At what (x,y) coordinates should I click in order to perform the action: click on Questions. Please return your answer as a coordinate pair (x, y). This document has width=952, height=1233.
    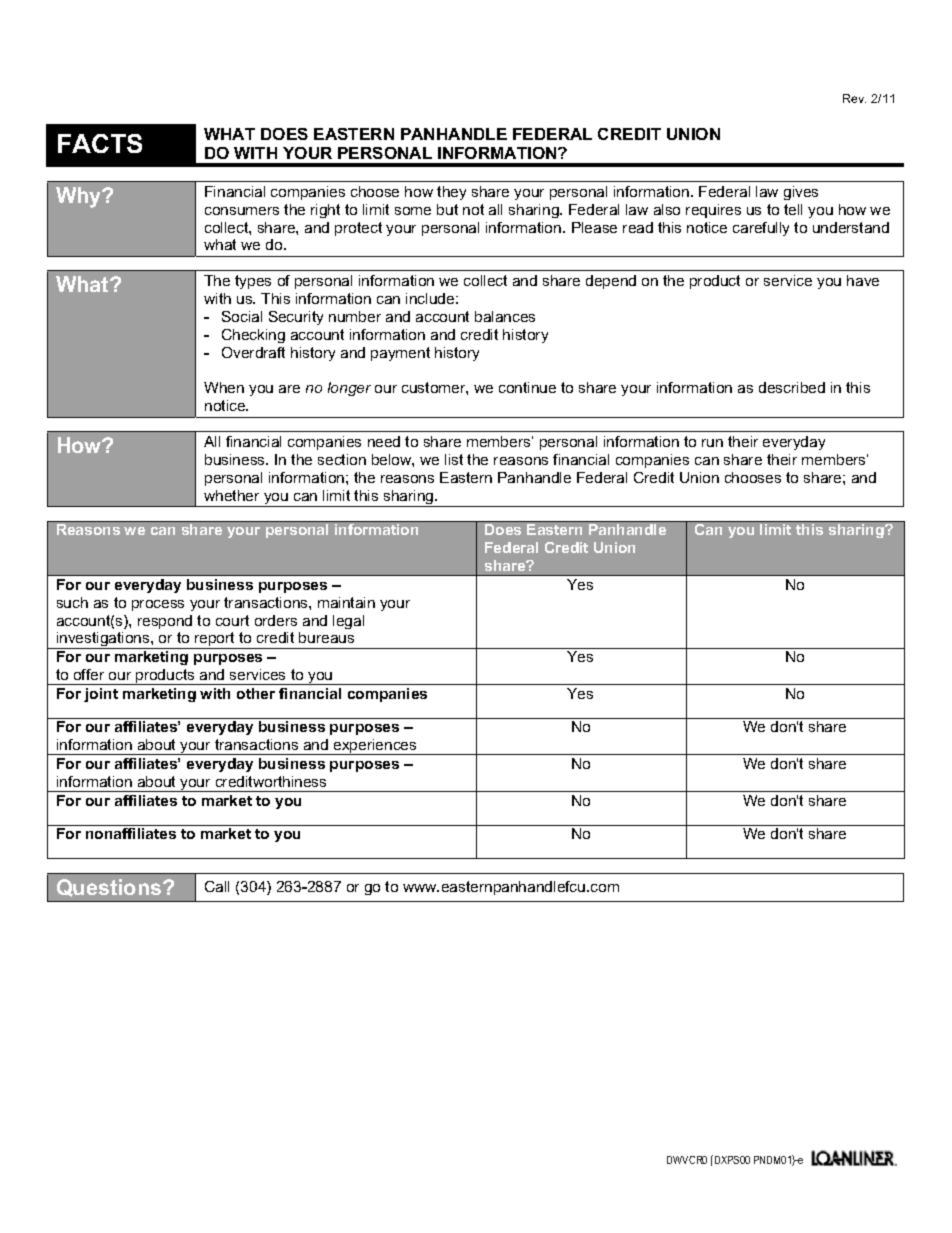
    Looking at the image, I should click on (110, 888).
